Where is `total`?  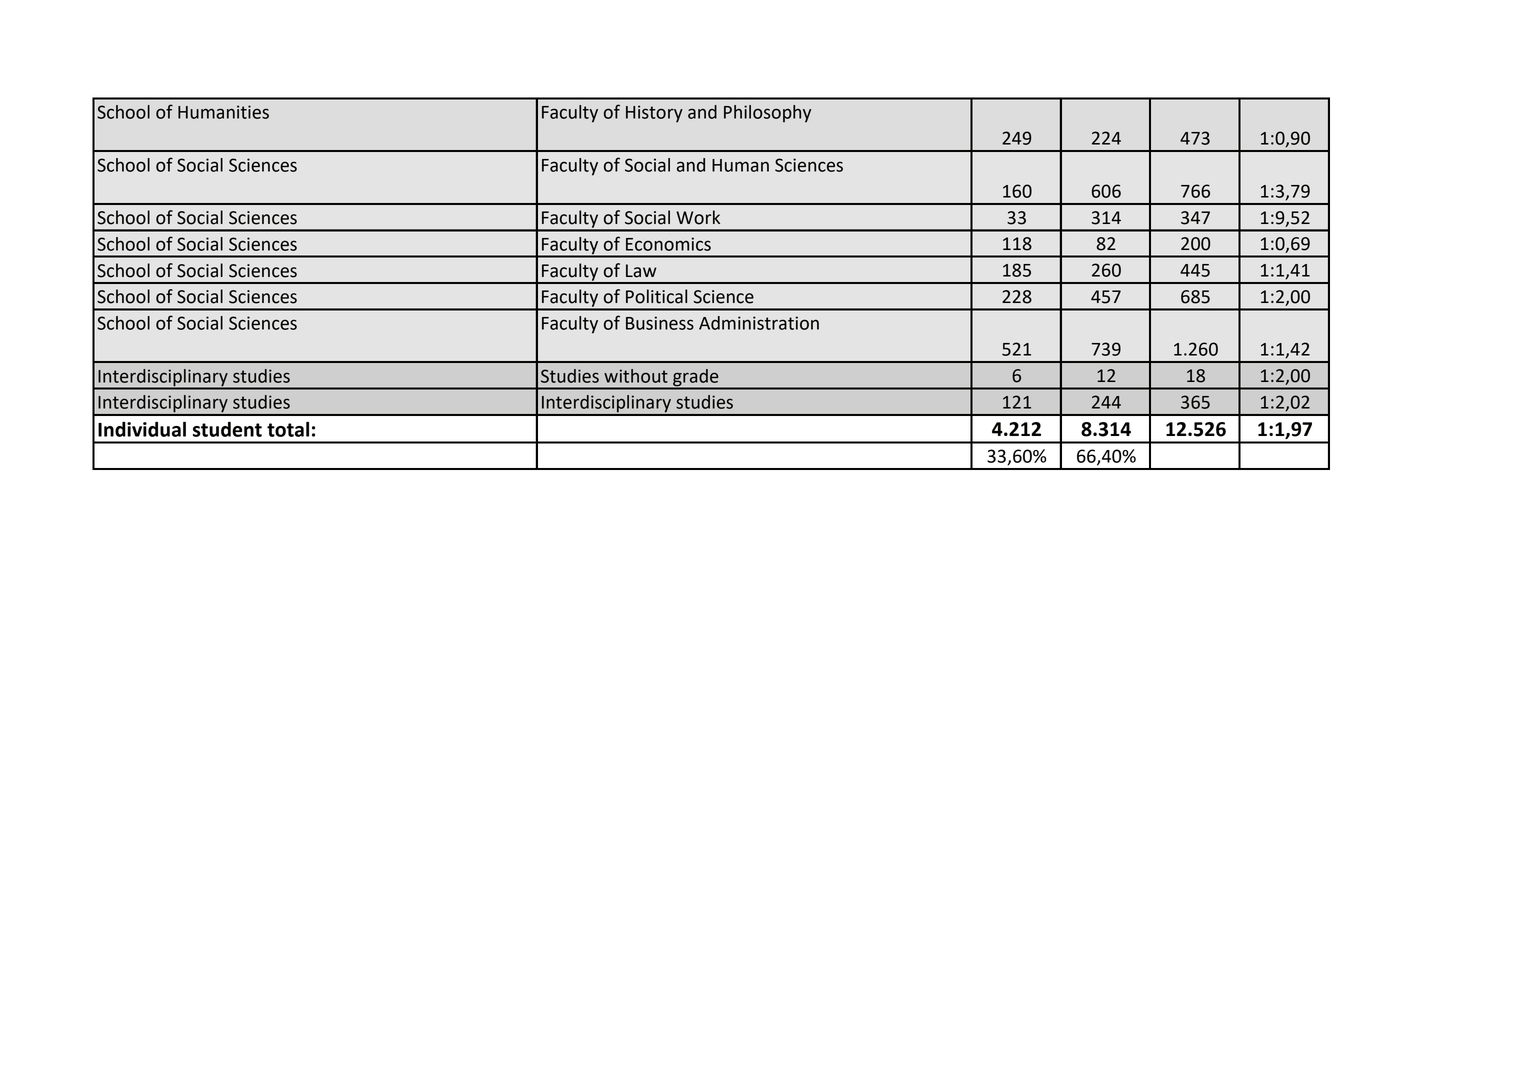
total is located at coordinates (288, 429).
